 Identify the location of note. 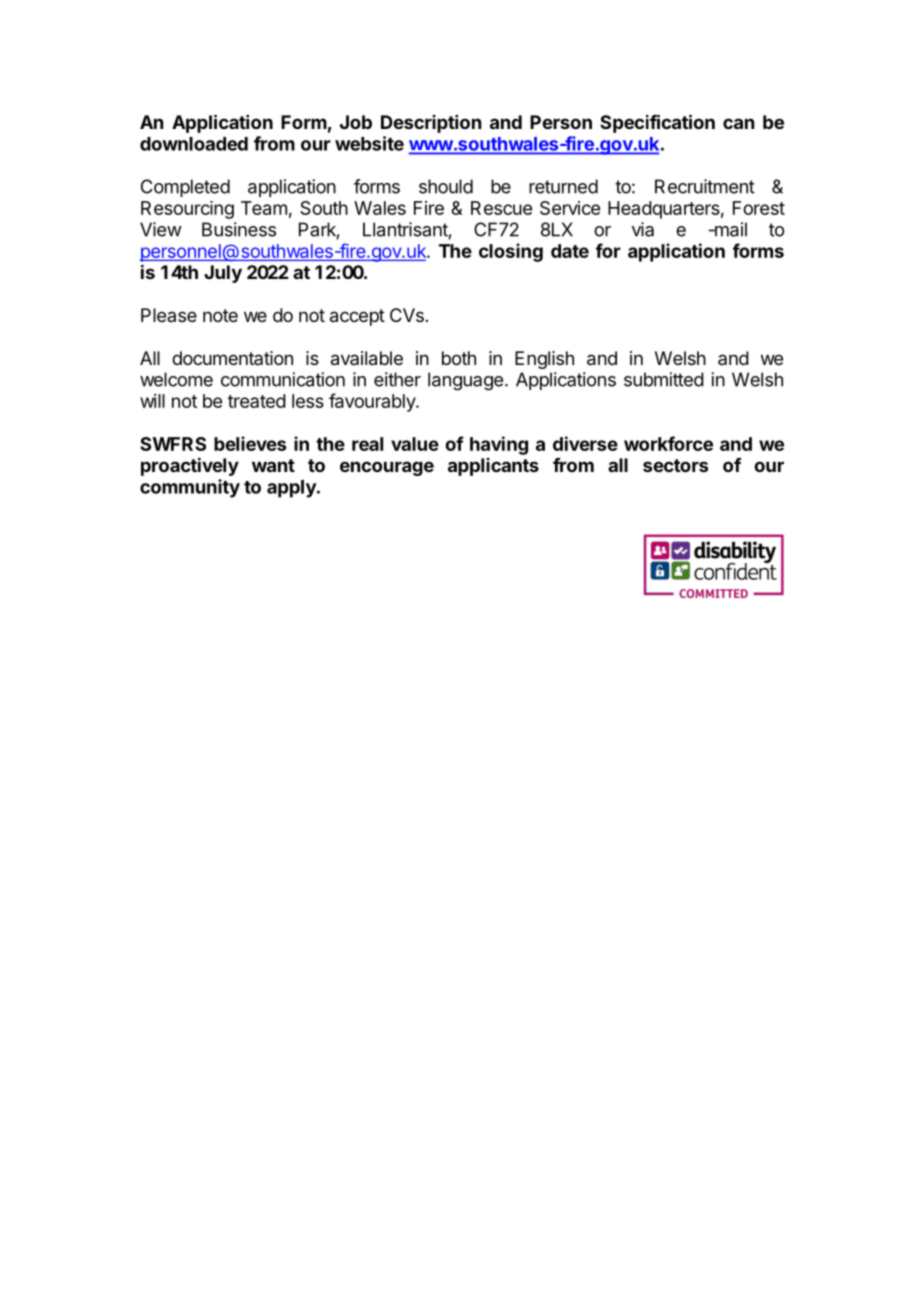
(220, 315).
